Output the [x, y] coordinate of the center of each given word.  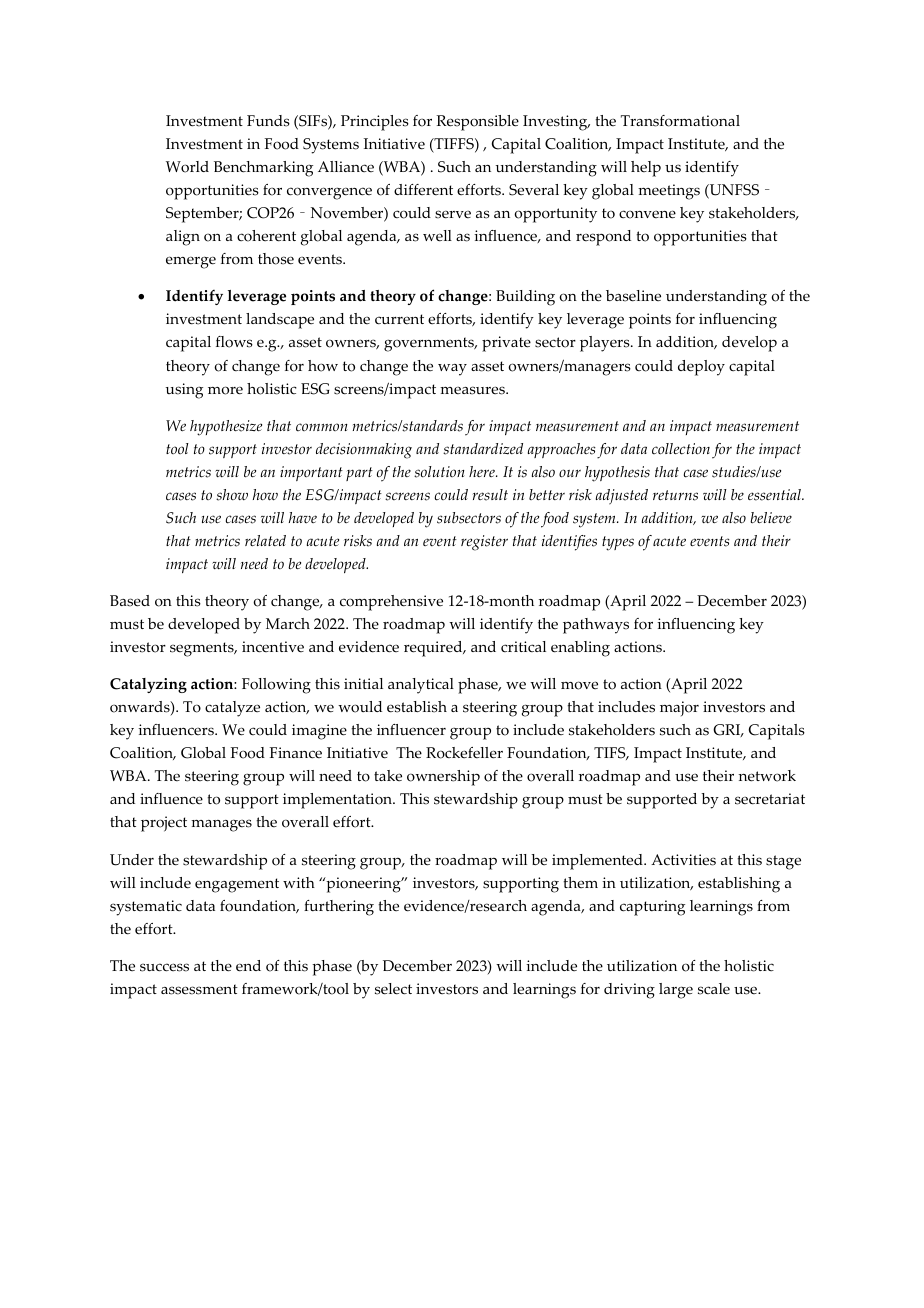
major [679, 708]
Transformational [680, 121]
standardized [483, 449]
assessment [199, 989]
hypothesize [226, 428]
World [187, 167]
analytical [421, 686]
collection [681, 449]
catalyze [232, 709]
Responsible [477, 123]
